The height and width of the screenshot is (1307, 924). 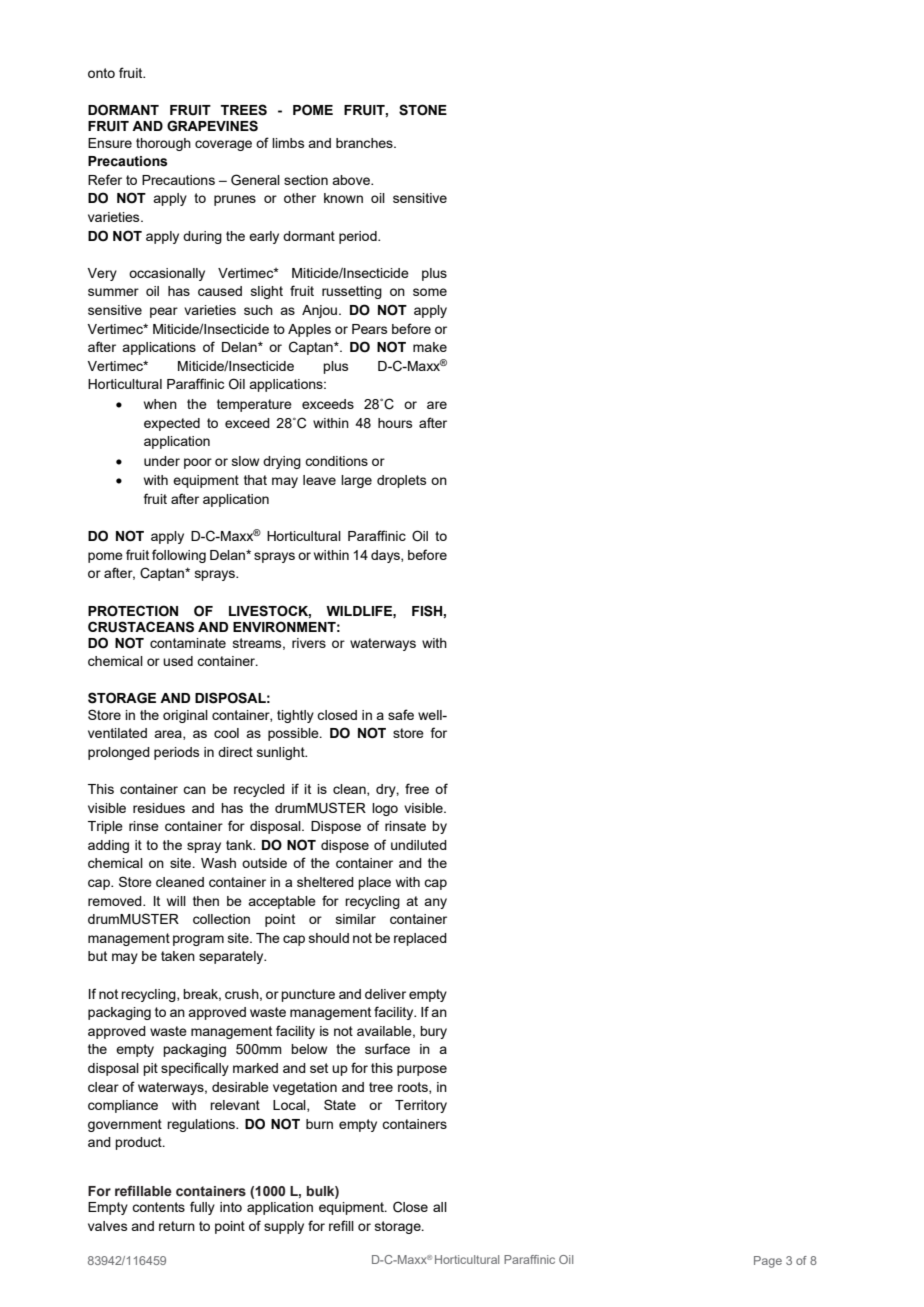 What do you see at coordinates (423, 110) in the screenshot?
I see `STONE` at bounding box center [423, 110].
